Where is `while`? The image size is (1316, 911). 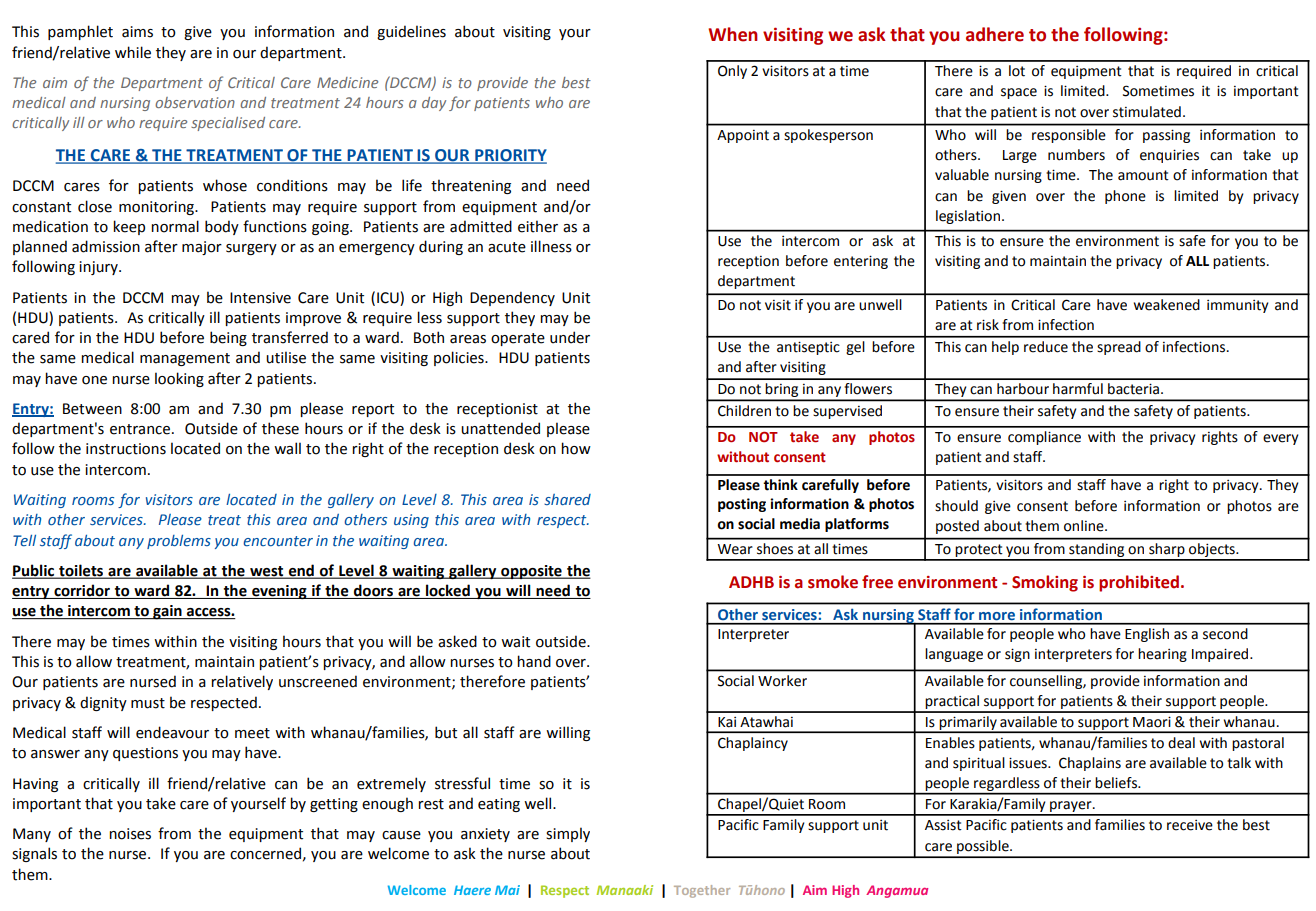 while is located at coordinates (133, 52).
